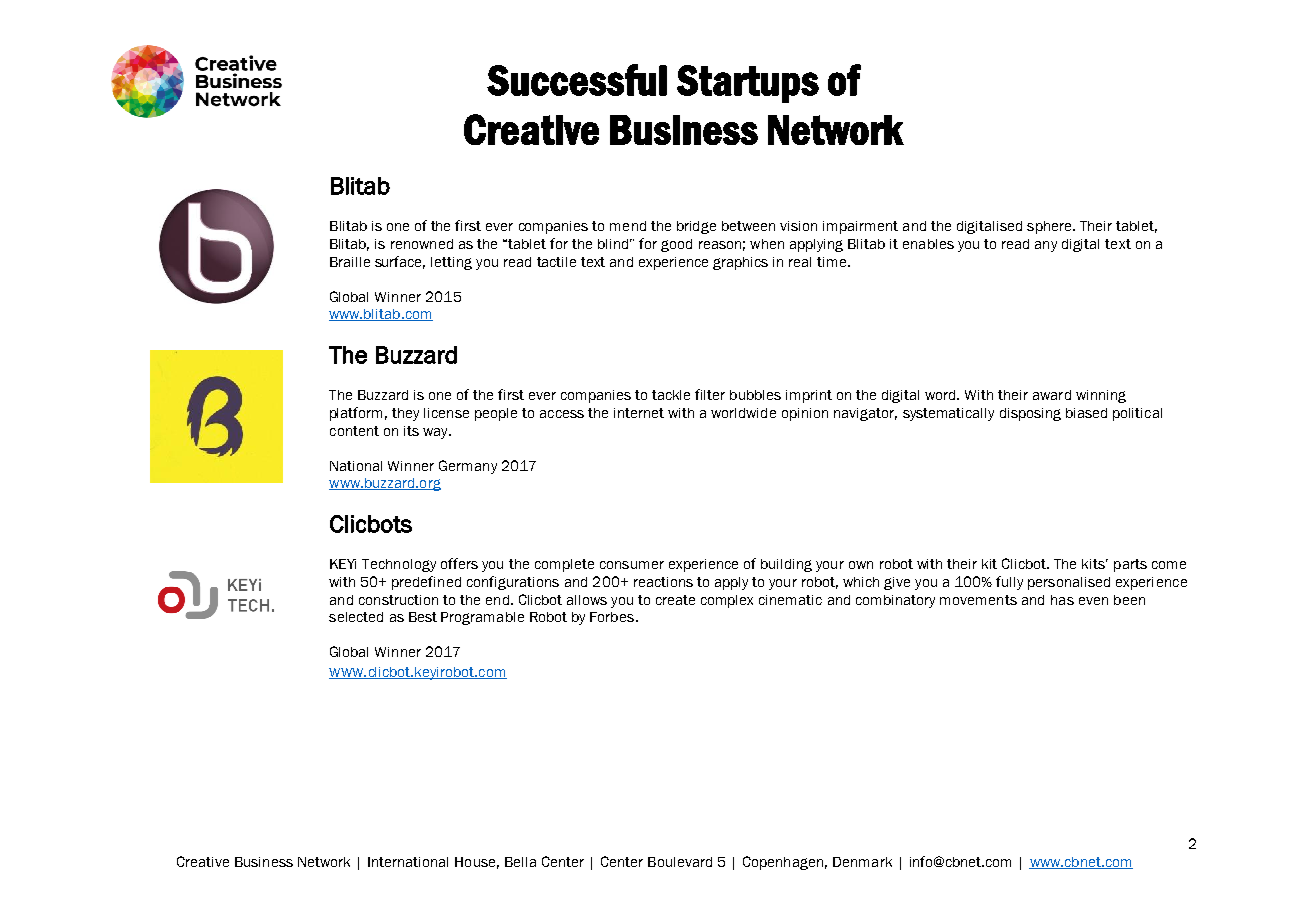 The image size is (1309, 924). What do you see at coordinates (790, 600) in the document?
I see `cinematic` at bounding box center [790, 600].
